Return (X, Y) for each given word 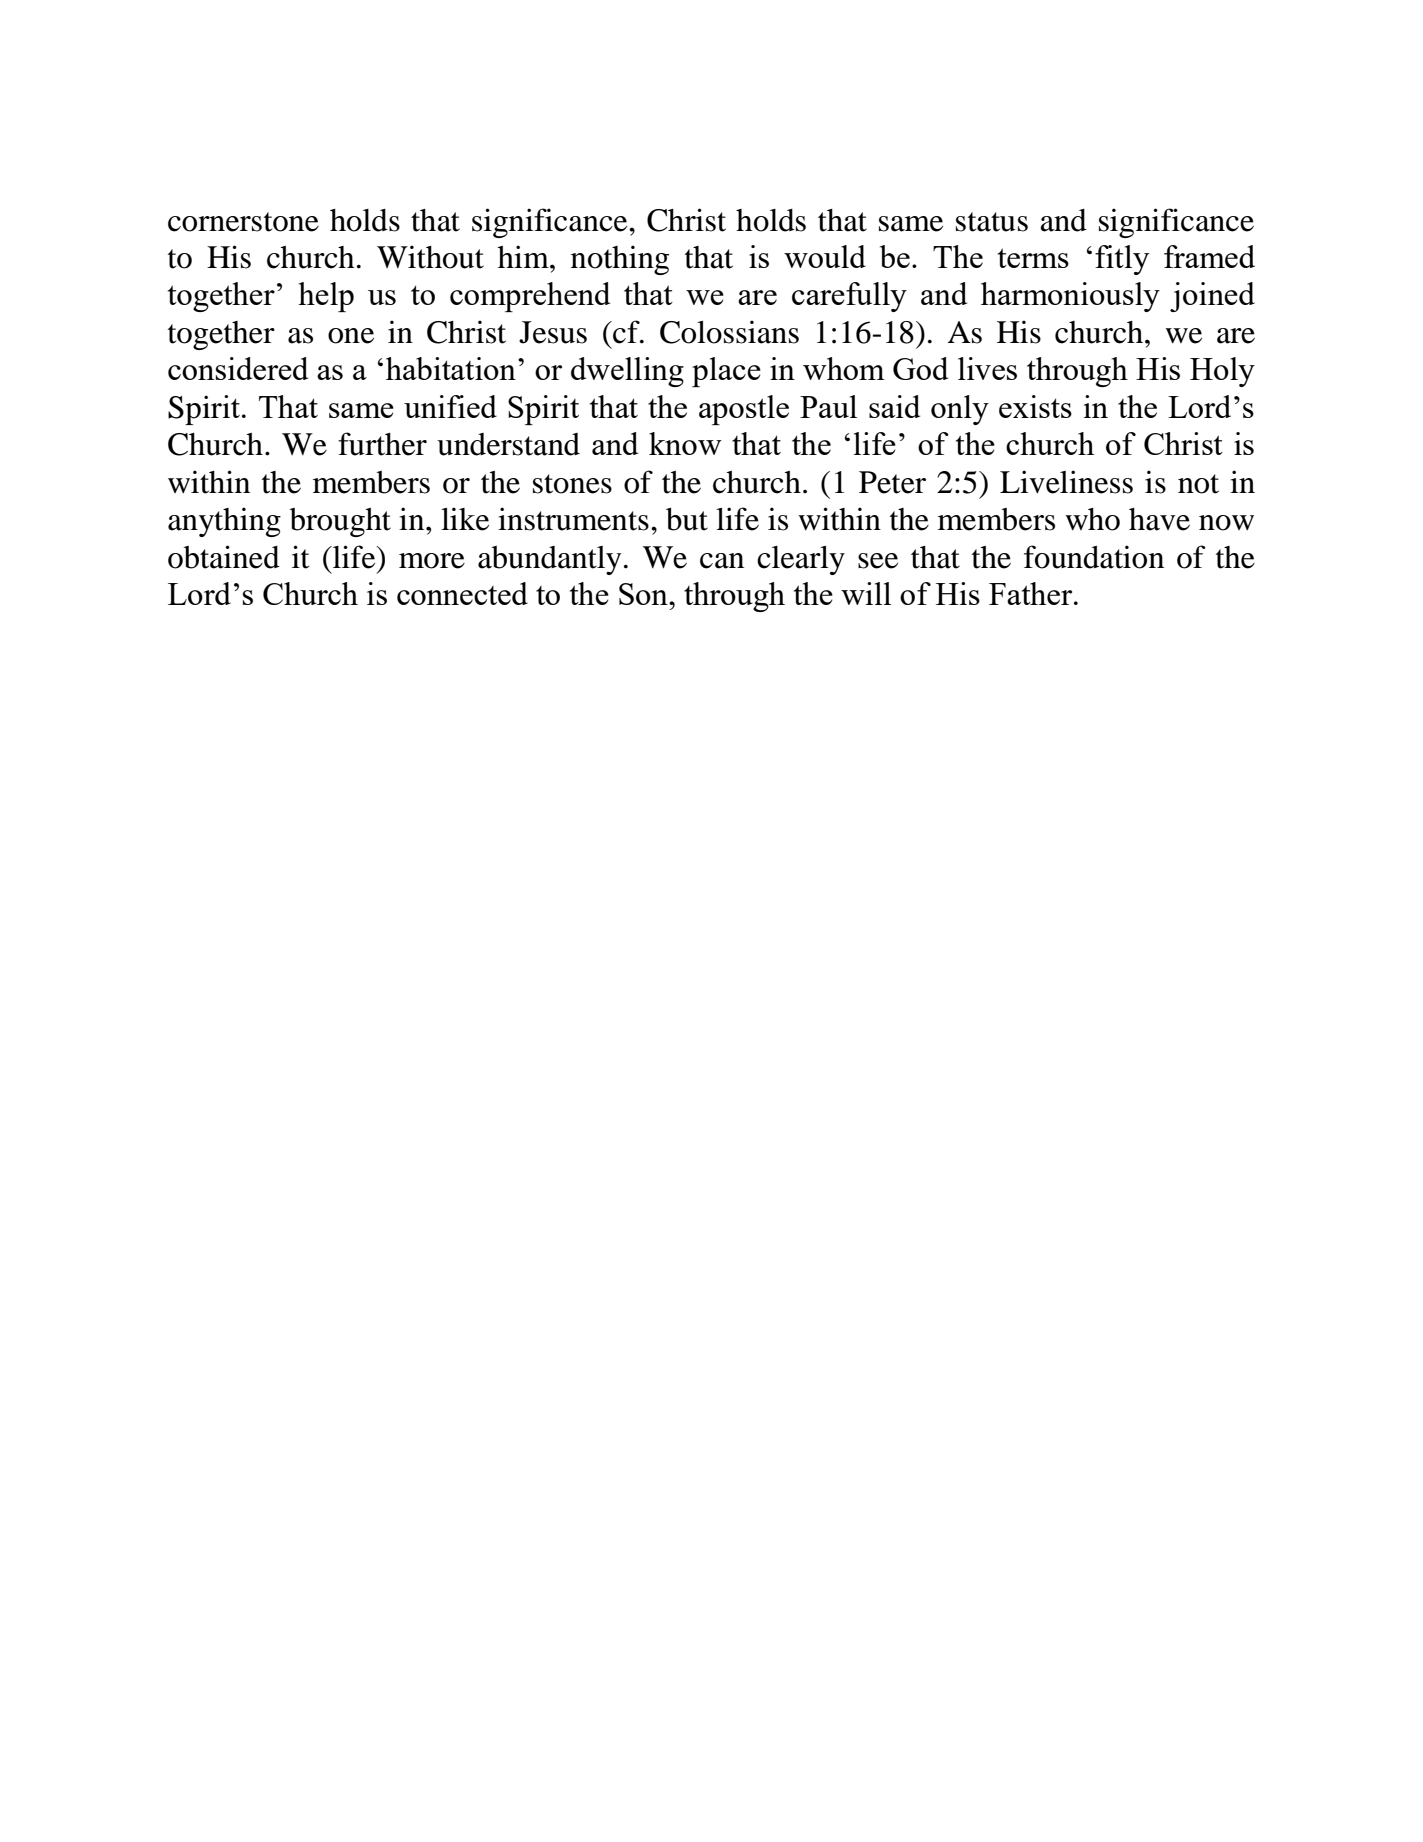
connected (462, 593)
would (825, 256)
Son (644, 594)
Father (1032, 593)
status (992, 222)
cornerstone (243, 222)
